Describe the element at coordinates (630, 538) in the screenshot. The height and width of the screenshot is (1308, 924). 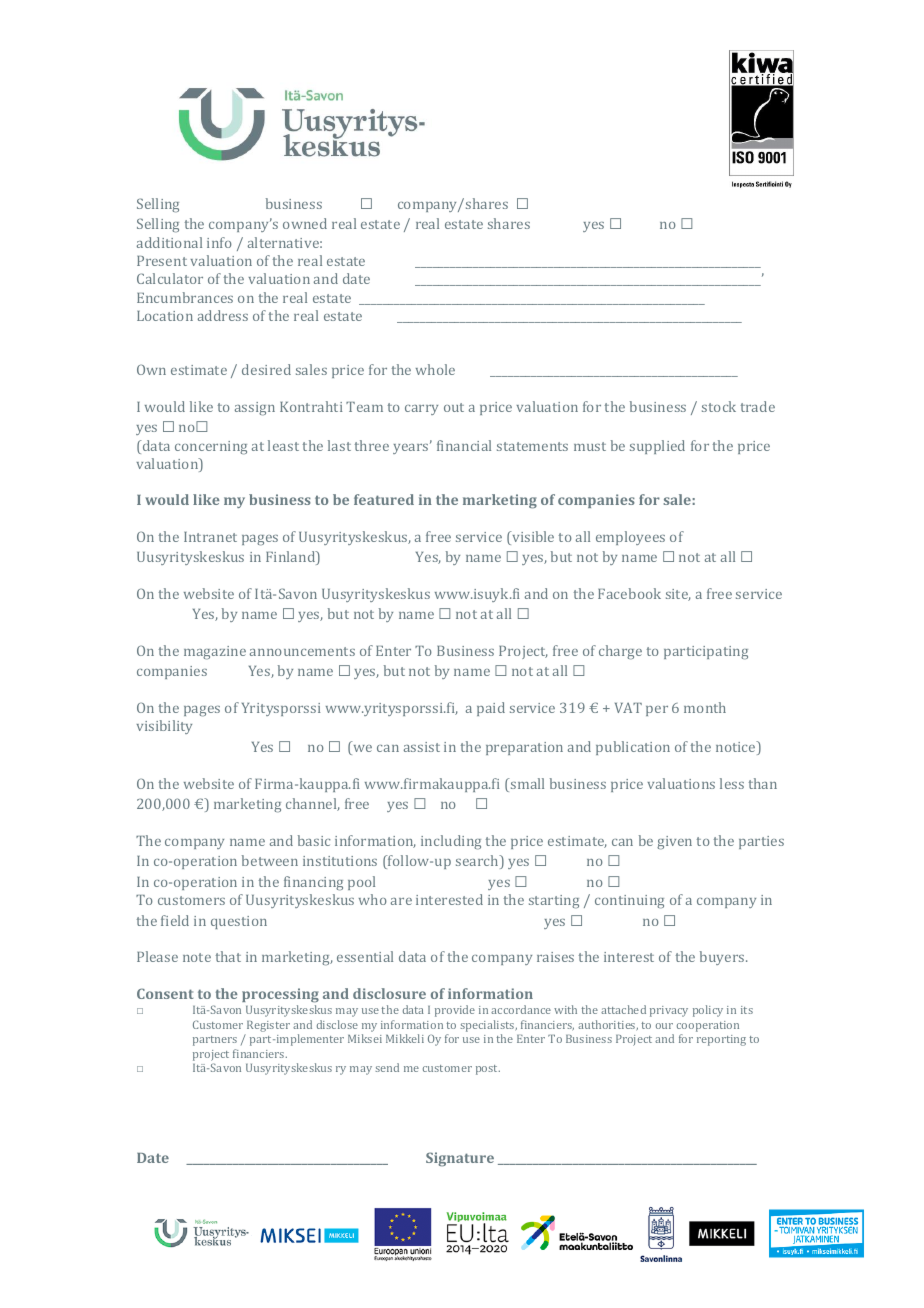
I see `employees` at that location.
